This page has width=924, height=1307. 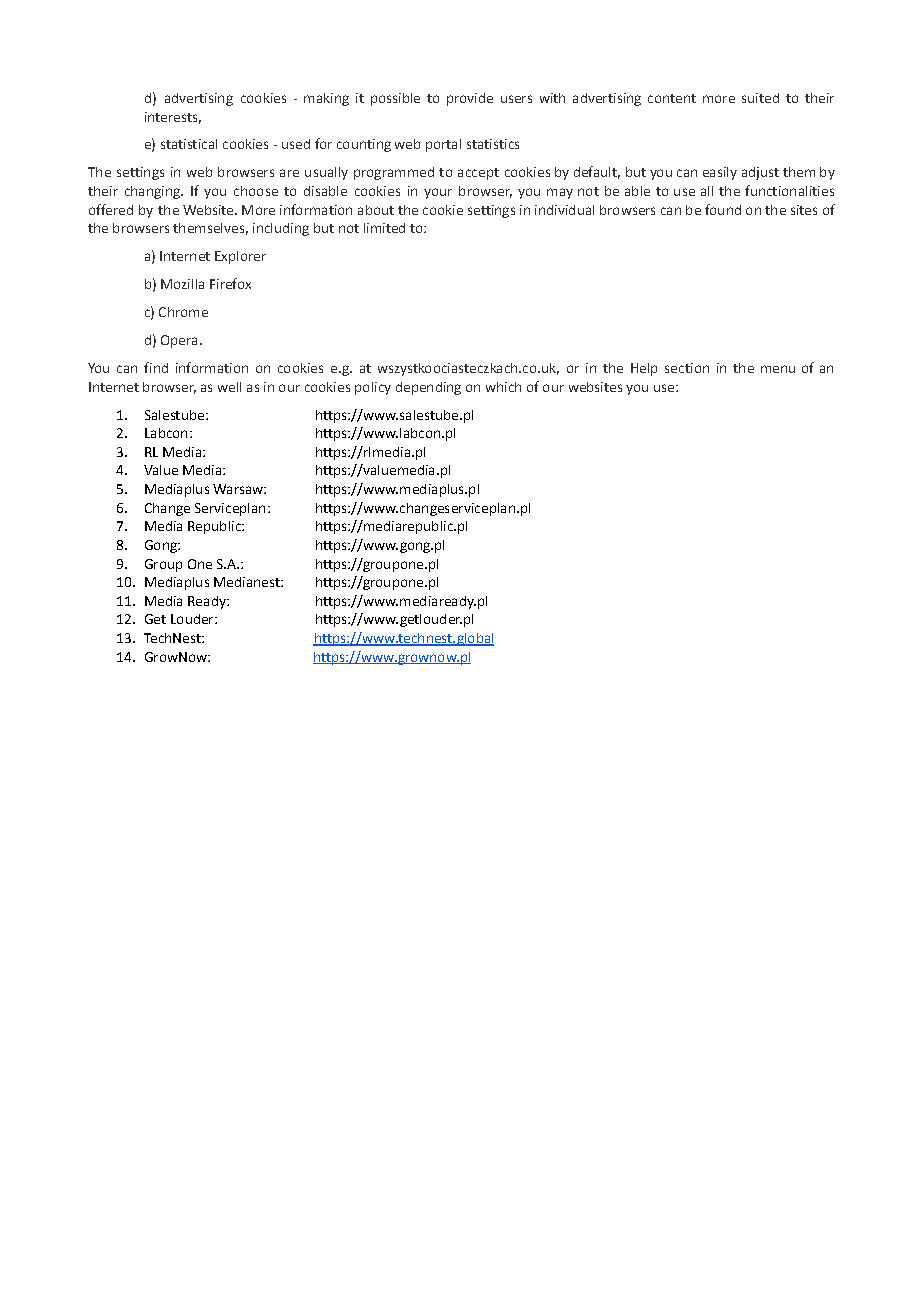 I want to click on accept, so click(x=478, y=174).
